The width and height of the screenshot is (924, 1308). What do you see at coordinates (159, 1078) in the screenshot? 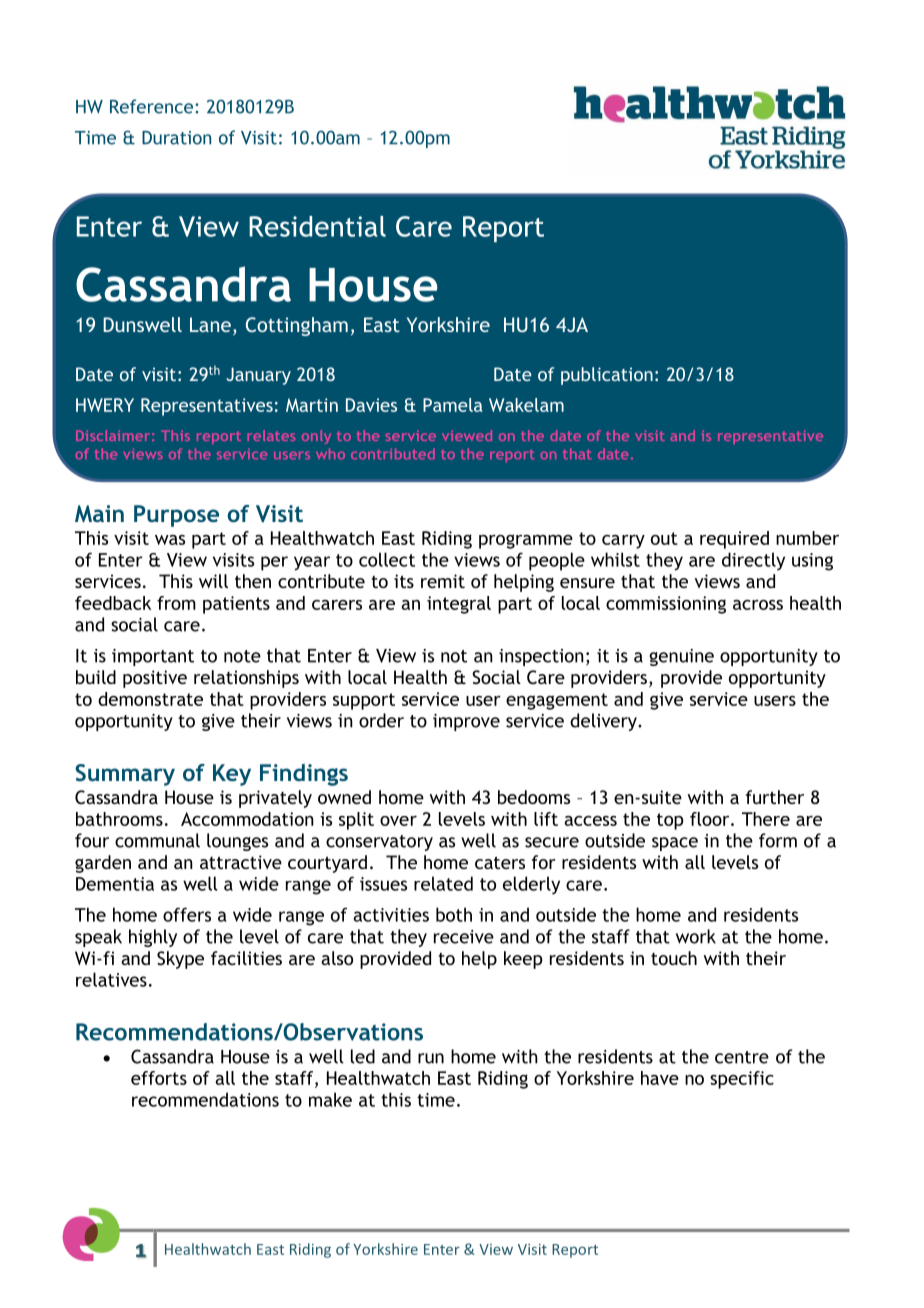
I see `efforts` at bounding box center [159, 1078].
